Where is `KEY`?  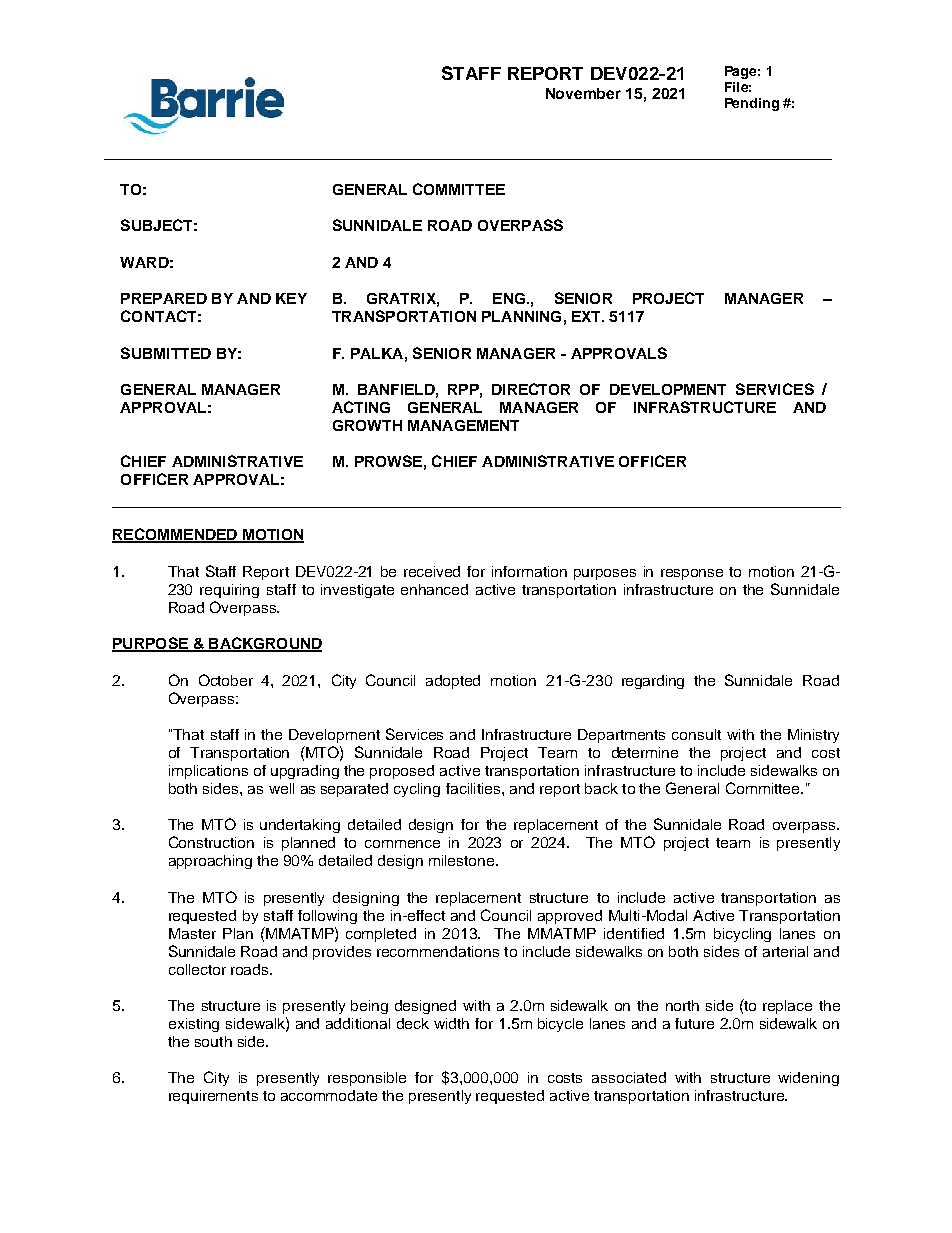 KEY is located at coordinates (291, 298).
